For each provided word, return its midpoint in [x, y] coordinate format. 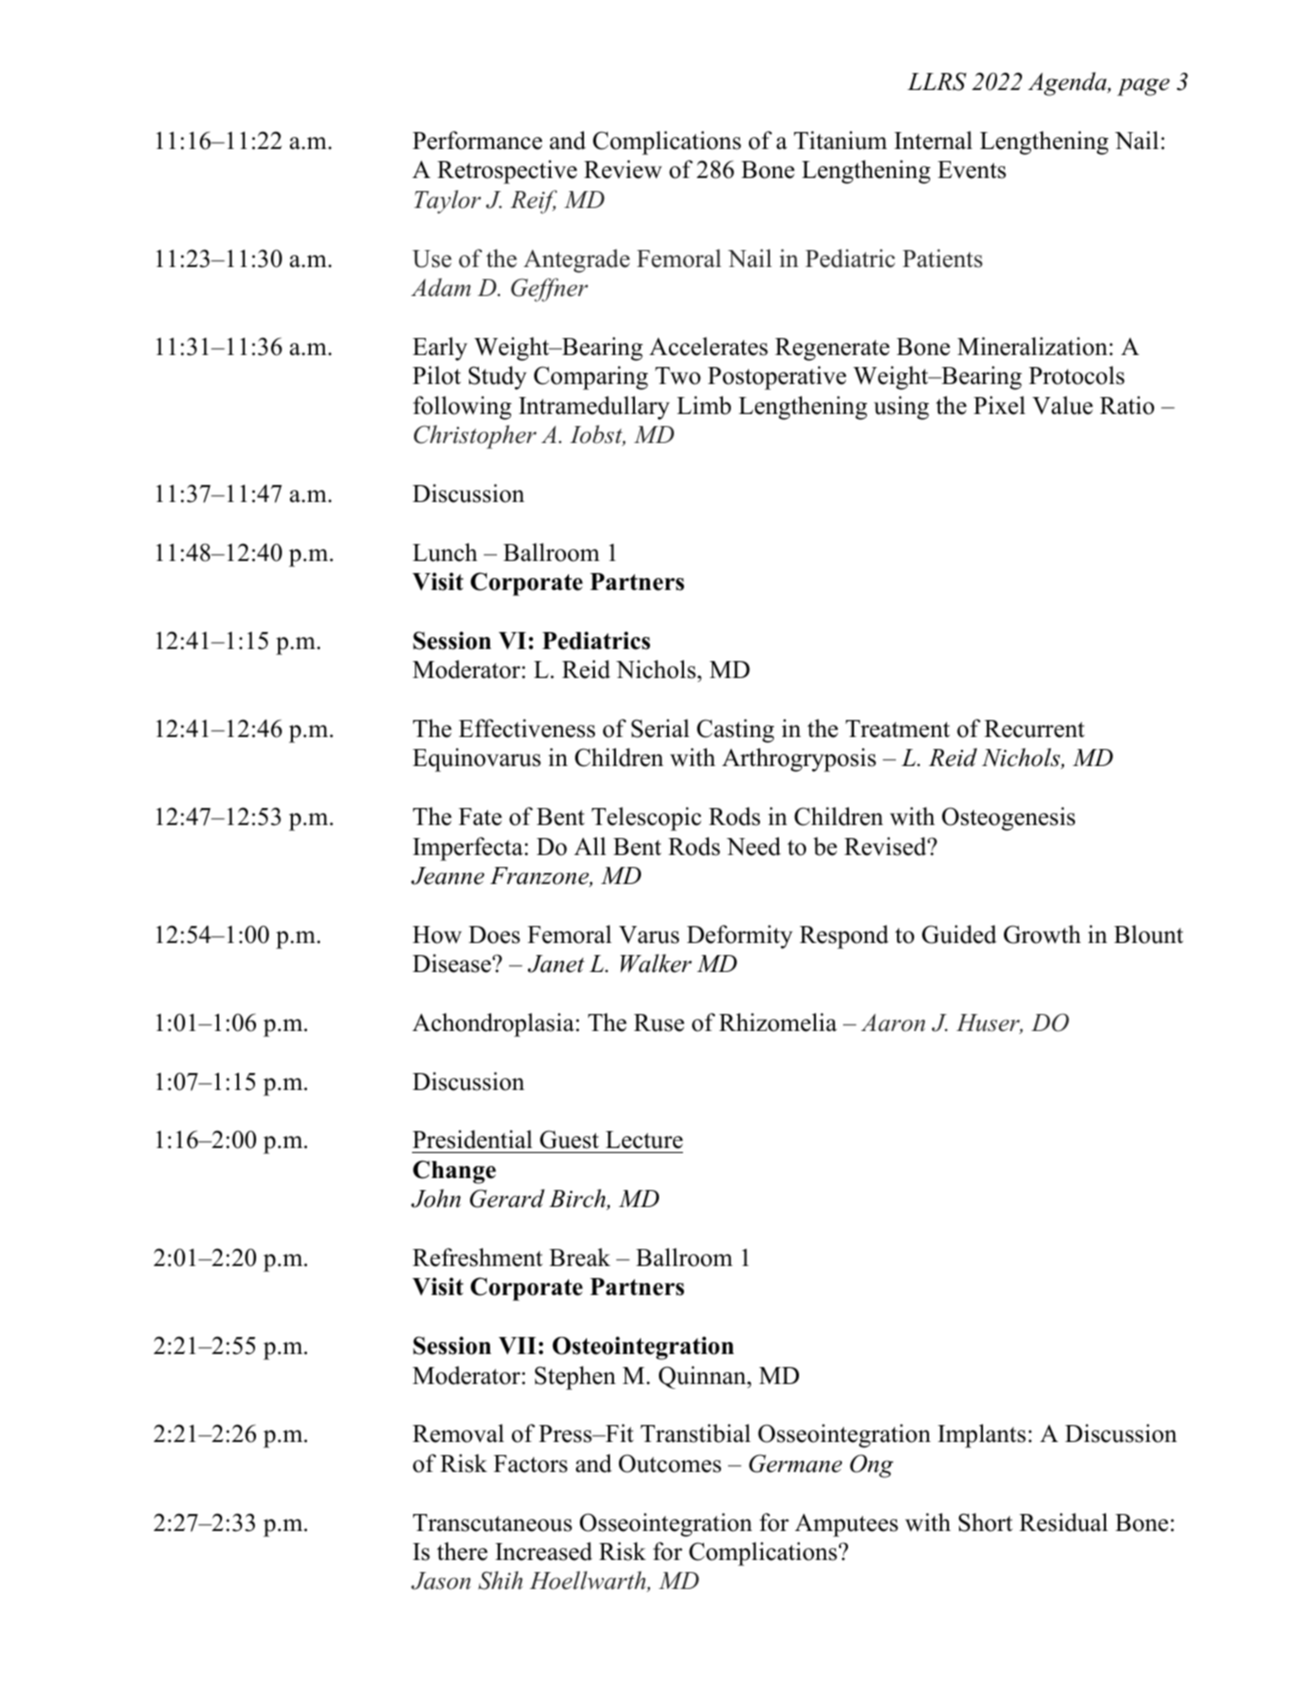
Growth [1042, 934]
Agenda [1068, 84]
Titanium [840, 140]
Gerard [507, 1198]
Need [754, 846]
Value [1062, 405]
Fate [480, 817]
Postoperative [777, 378]
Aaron [893, 1023]
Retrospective [507, 172]
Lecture [644, 1140]
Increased [543, 1551]
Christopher [475, 437]
